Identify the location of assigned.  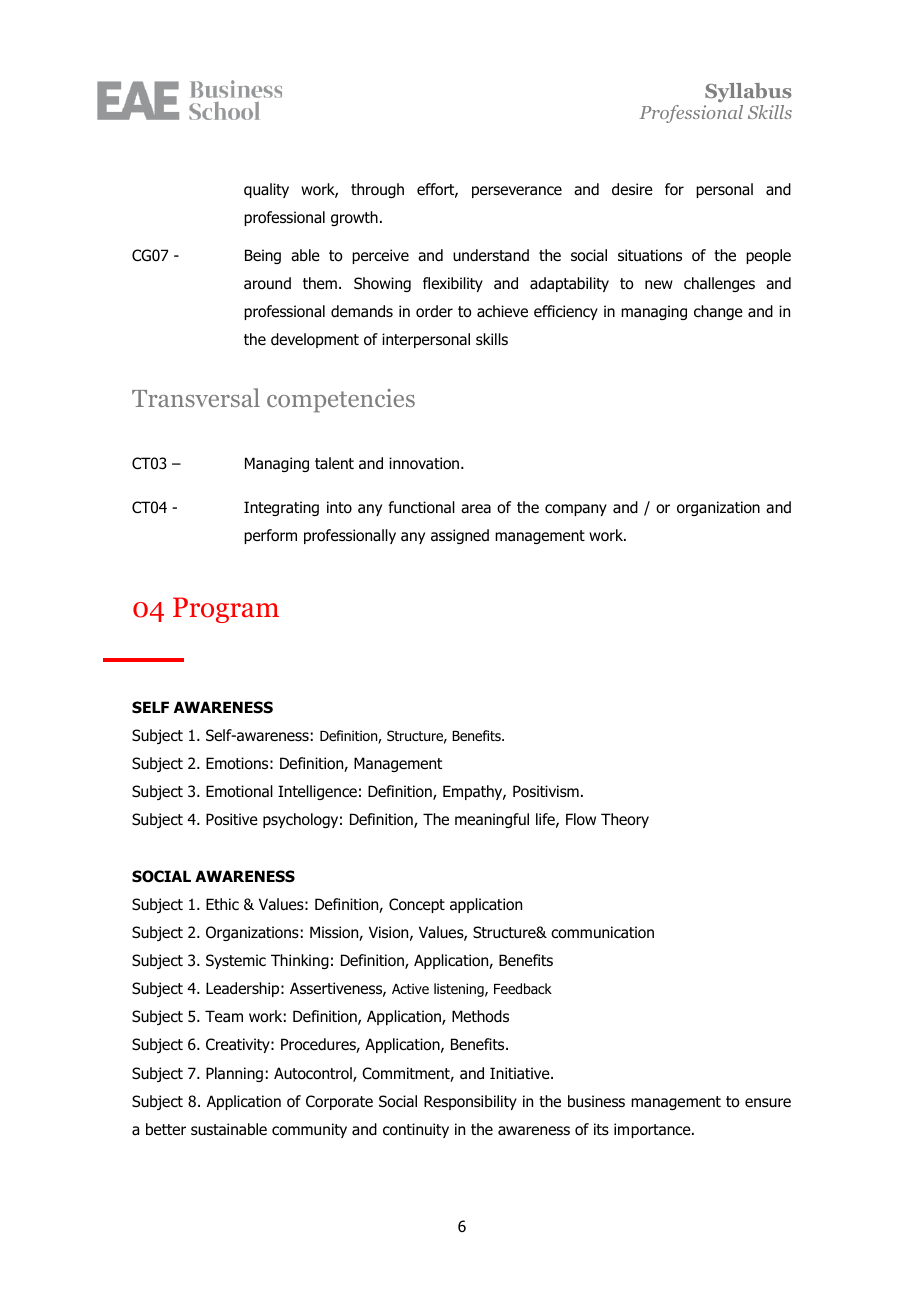
(460, 536).
